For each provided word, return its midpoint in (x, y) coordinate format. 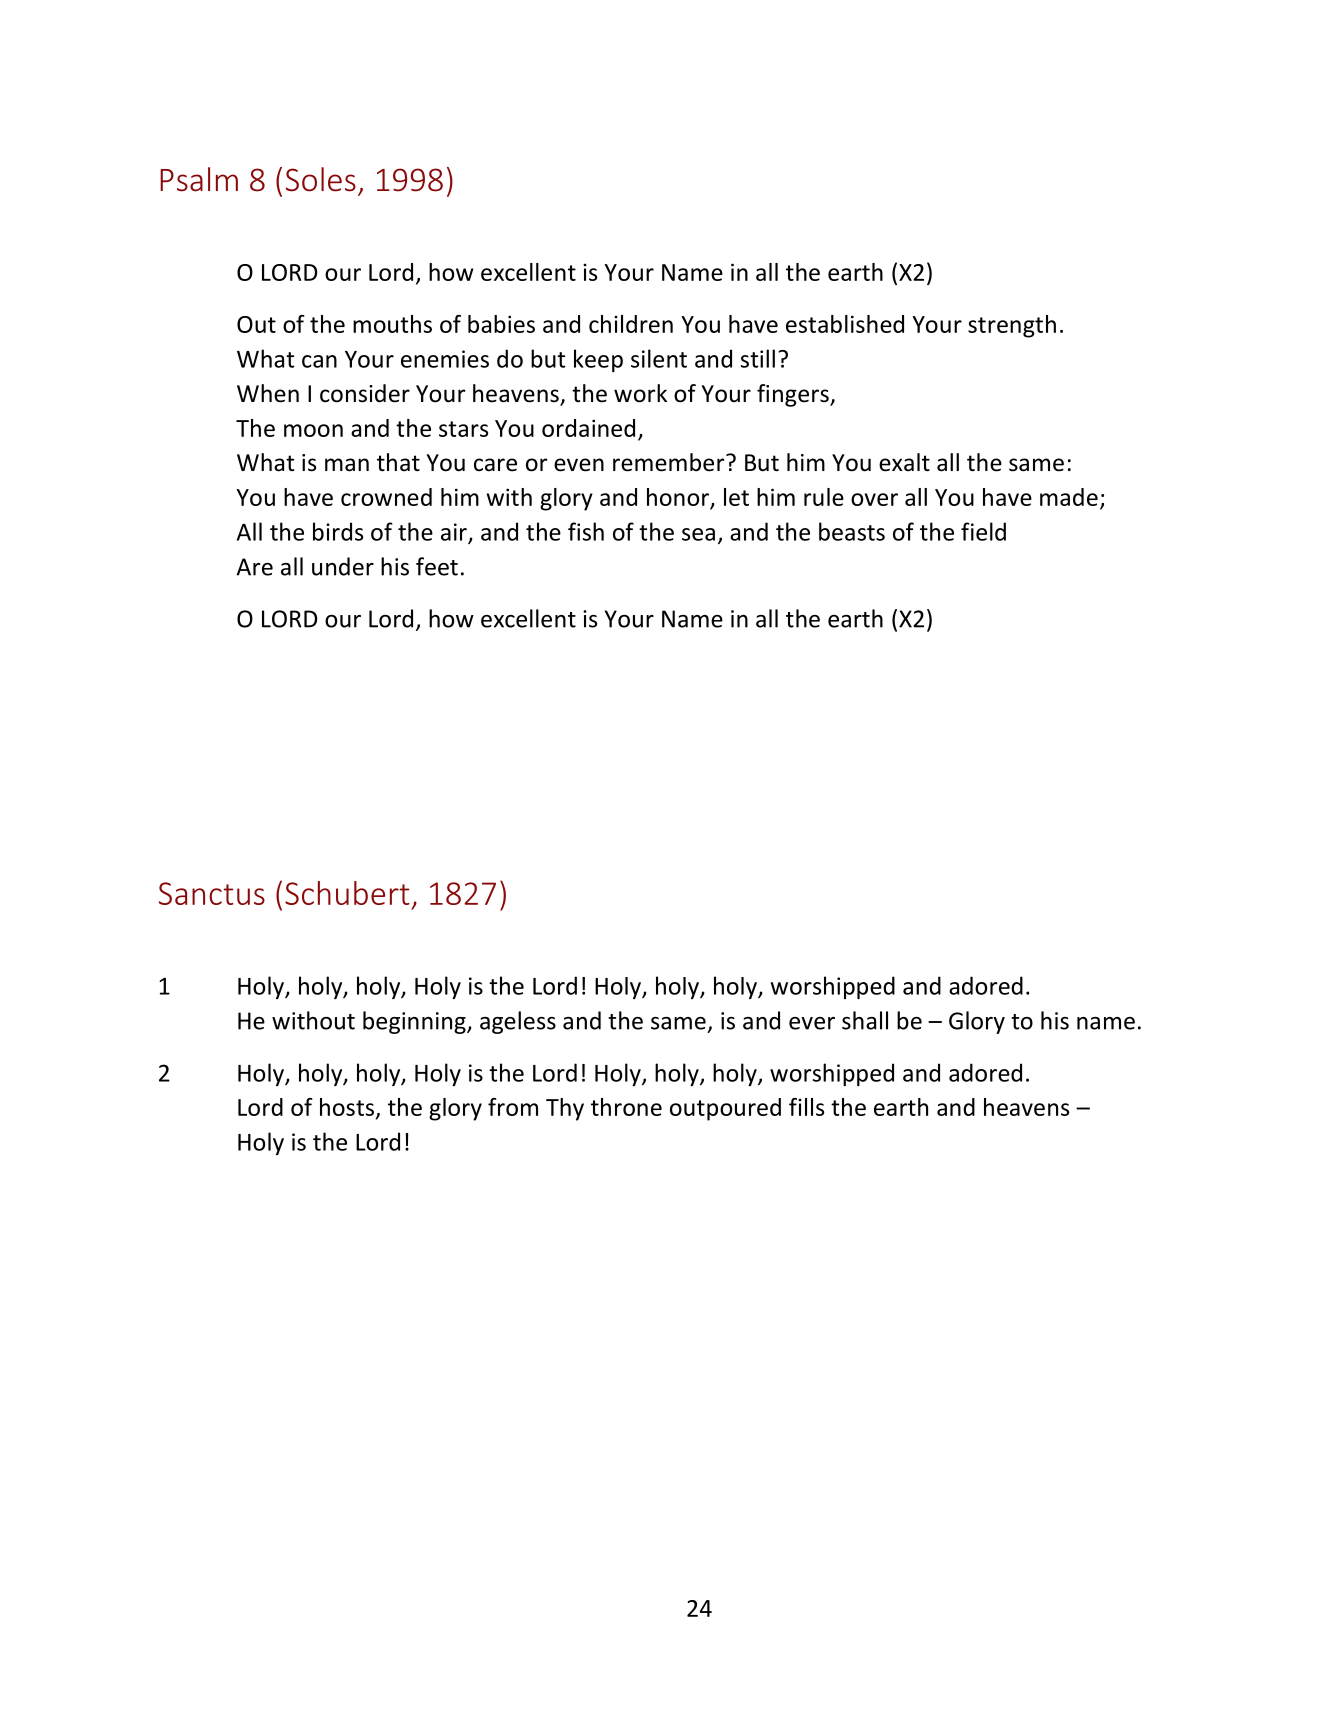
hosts (348, 1108)
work (640, 393)
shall (865, 1020)
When (268, 393)
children (631, 324)
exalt (904, 462)
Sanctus (212, 893)
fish (586, 531)
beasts (852, 531)
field (983, 531)
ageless (518, 1022)
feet (437, 566)
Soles (321, 179)
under (343, 566)
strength (1012, 326)
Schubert (347, 893)
